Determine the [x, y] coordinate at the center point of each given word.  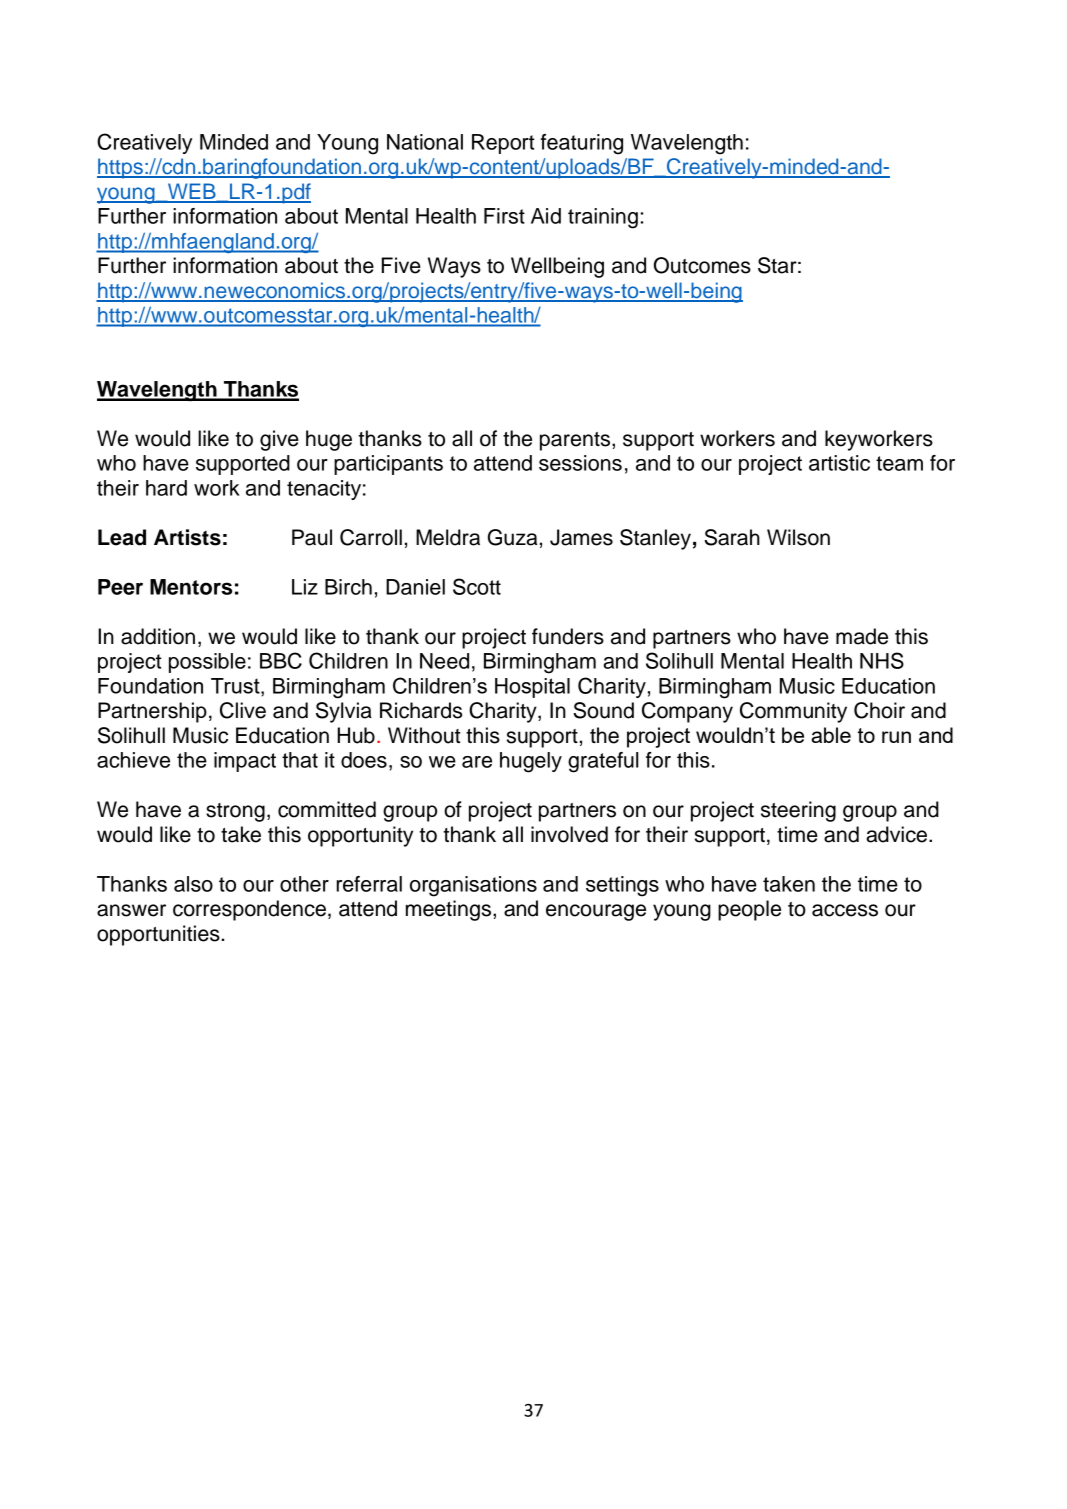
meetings [450, 910]
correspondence [249, 910]
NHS [882, 660]
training [603, 218]
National [425, 142]
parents [576, 441]
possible [207, 663]
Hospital [532, 688]
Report [503, 144]
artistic [839, 463]
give [279, 440]
